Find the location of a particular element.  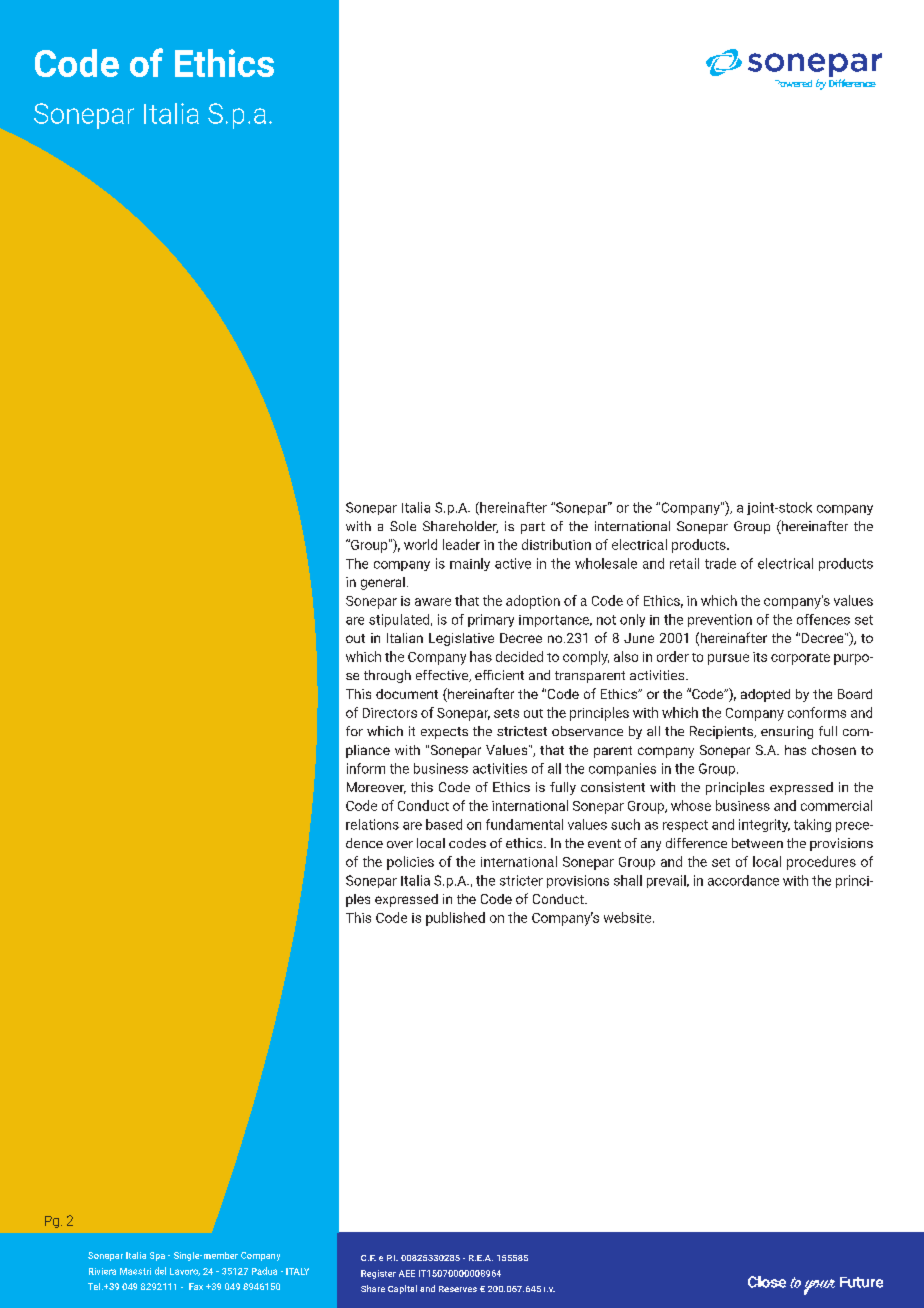

del is located at coordinates (160, 1271).
